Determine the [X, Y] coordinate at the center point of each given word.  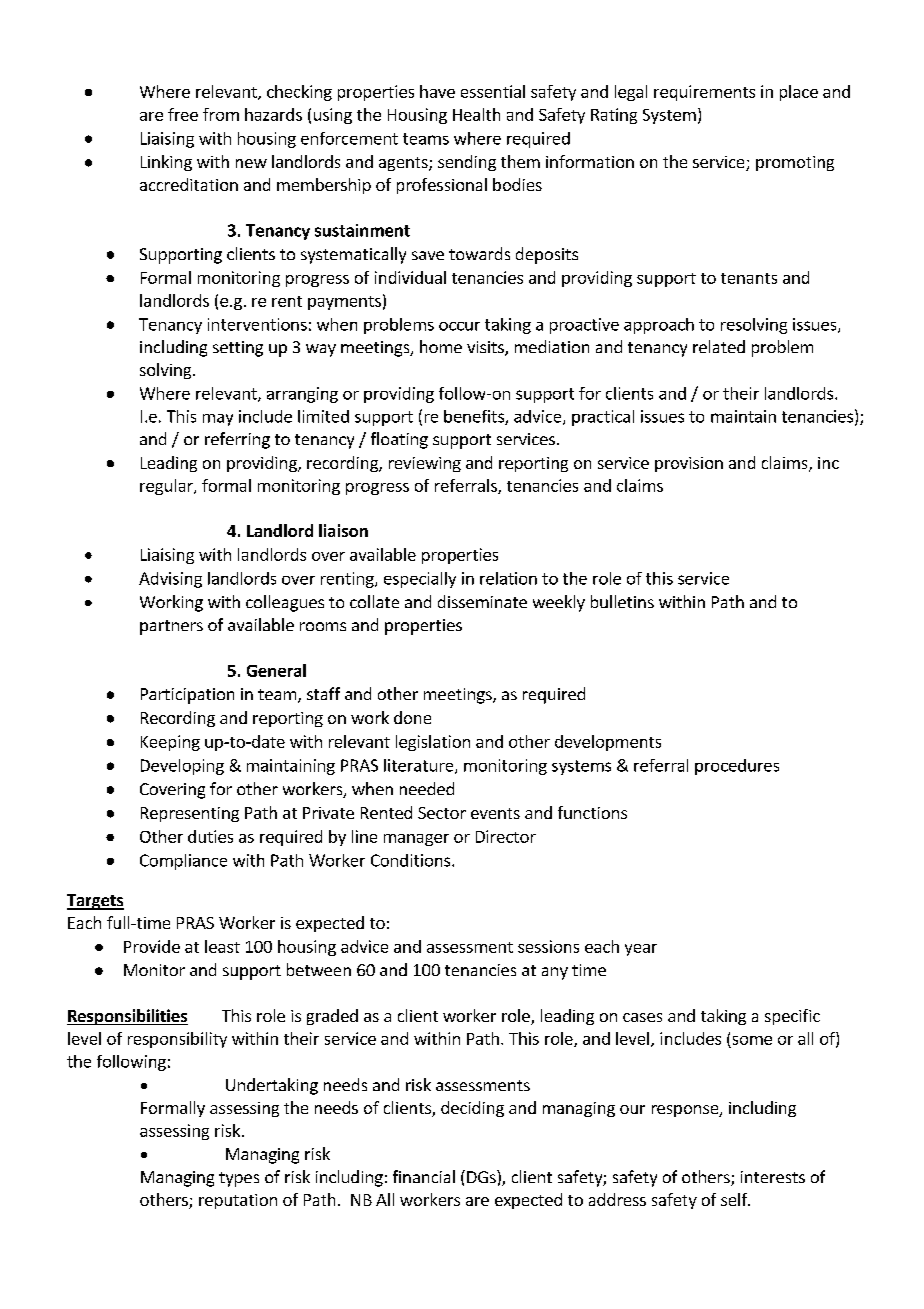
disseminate [482, 601]
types [239, 1179]
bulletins [622, 601]
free [183, 114]
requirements [704, 93]
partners [171, 627]
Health [476, 114]
